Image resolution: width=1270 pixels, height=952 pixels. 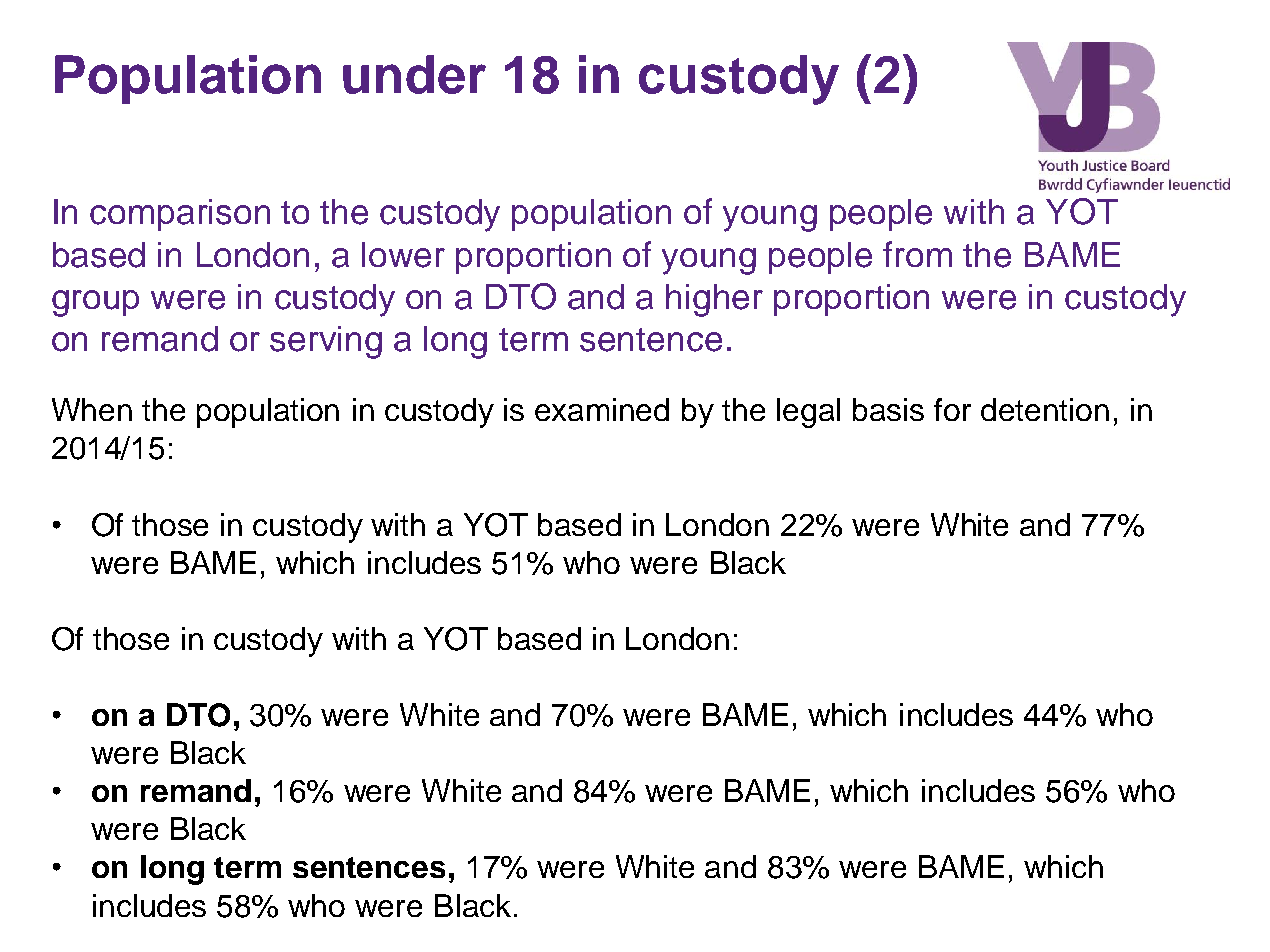 I want to click on from, so click(x=917, y=254).
